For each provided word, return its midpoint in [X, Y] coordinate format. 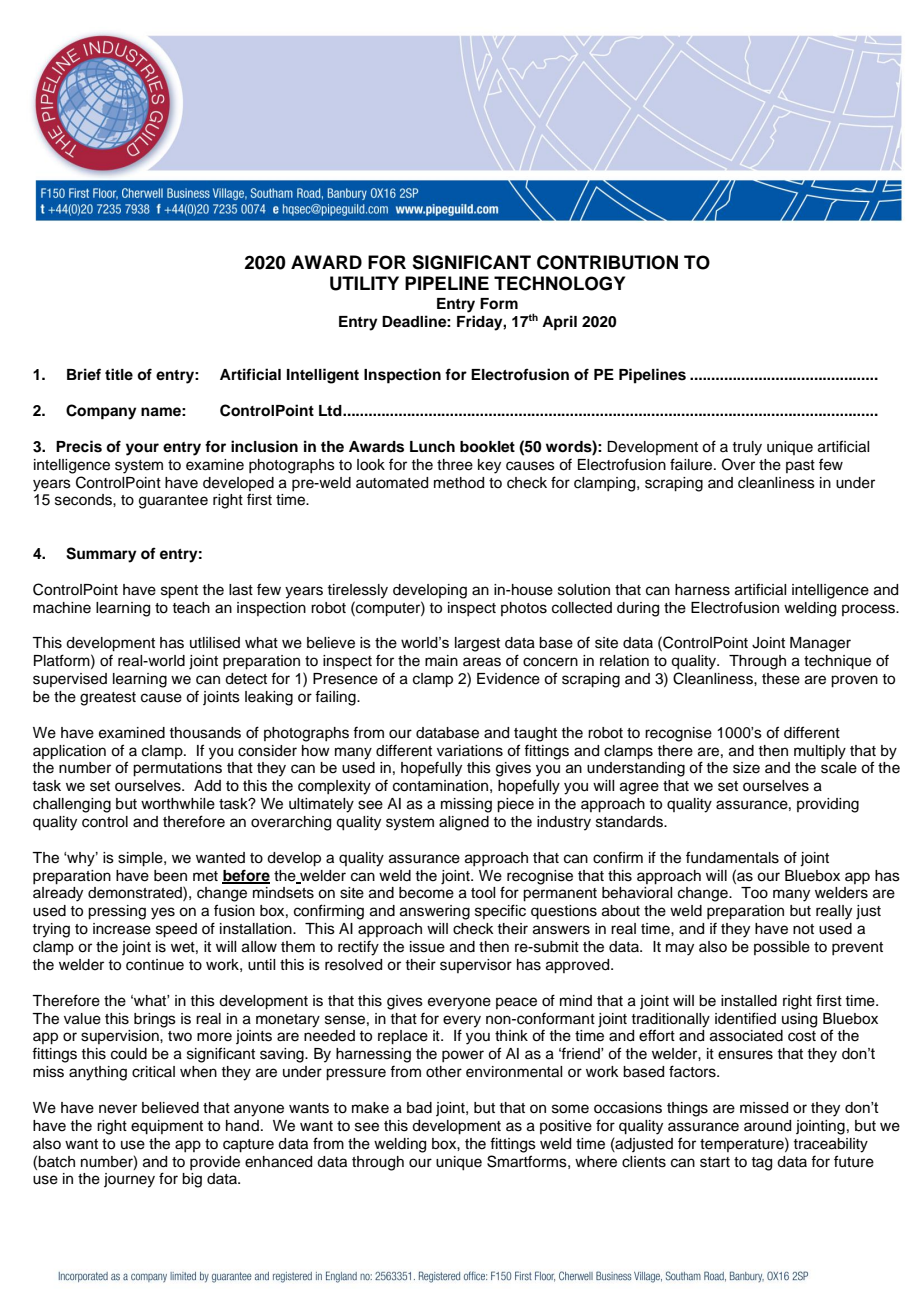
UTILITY [364, 283]
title [119, 374]
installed [749, 1001]
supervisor [476, 966]
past [800, 466]
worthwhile [178, 804]
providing [828, 805]
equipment [167, 1127]
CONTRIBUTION [607, 262]
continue [155, 965]
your [142, 449]
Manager [820, 644]
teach [191, 608]
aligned [464, 823]
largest [477, 644]
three [455, 465]
